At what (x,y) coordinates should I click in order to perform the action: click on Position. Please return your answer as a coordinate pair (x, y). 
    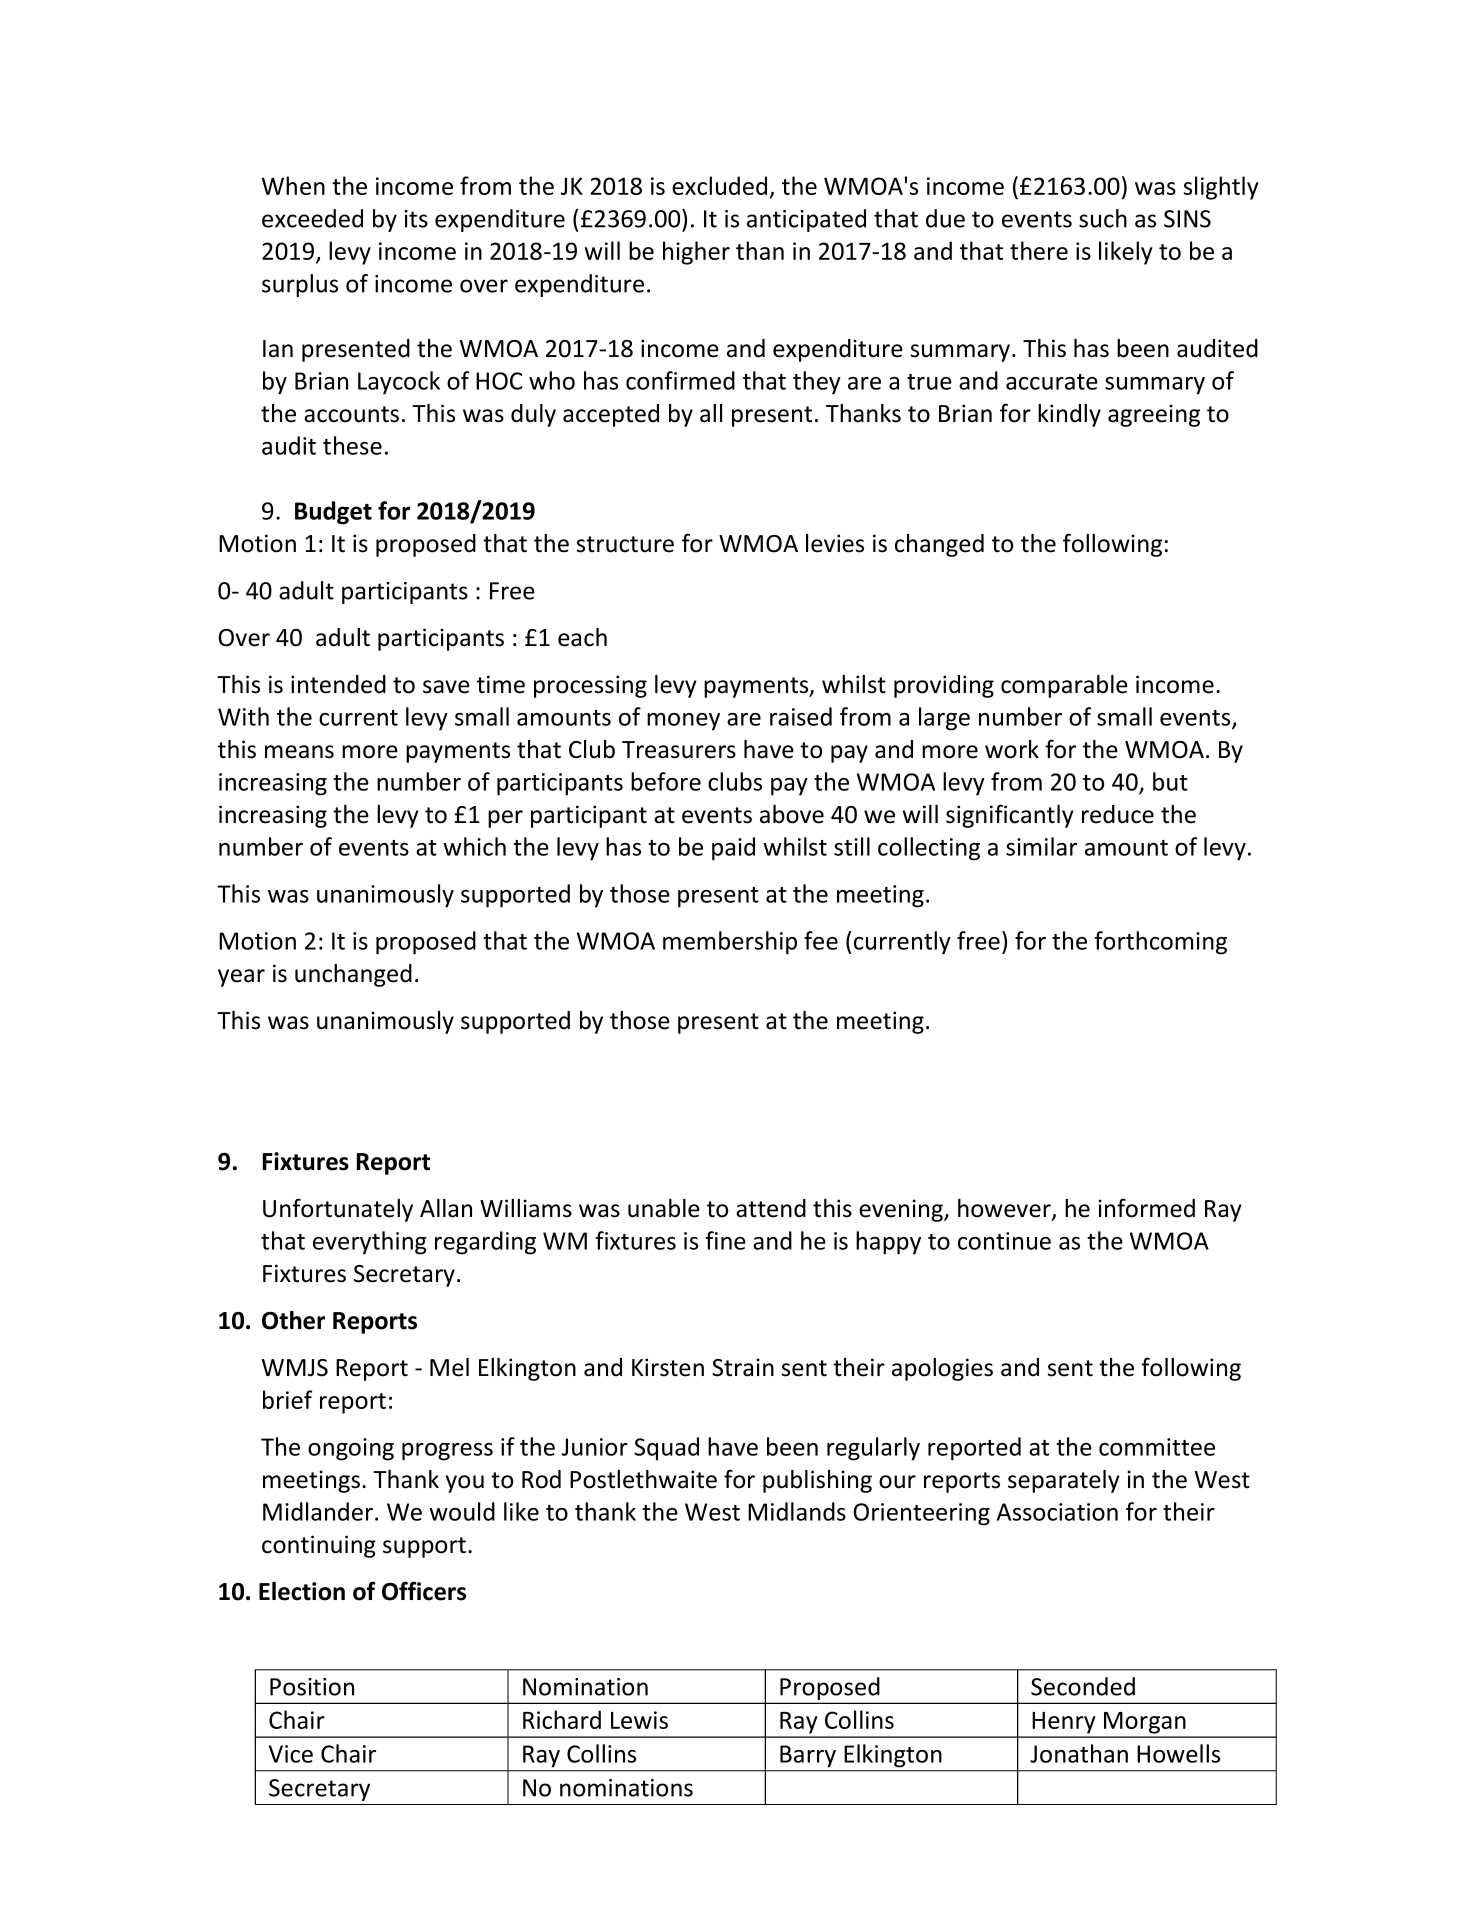
    Looking at the image, I should click on (312, 1687).
